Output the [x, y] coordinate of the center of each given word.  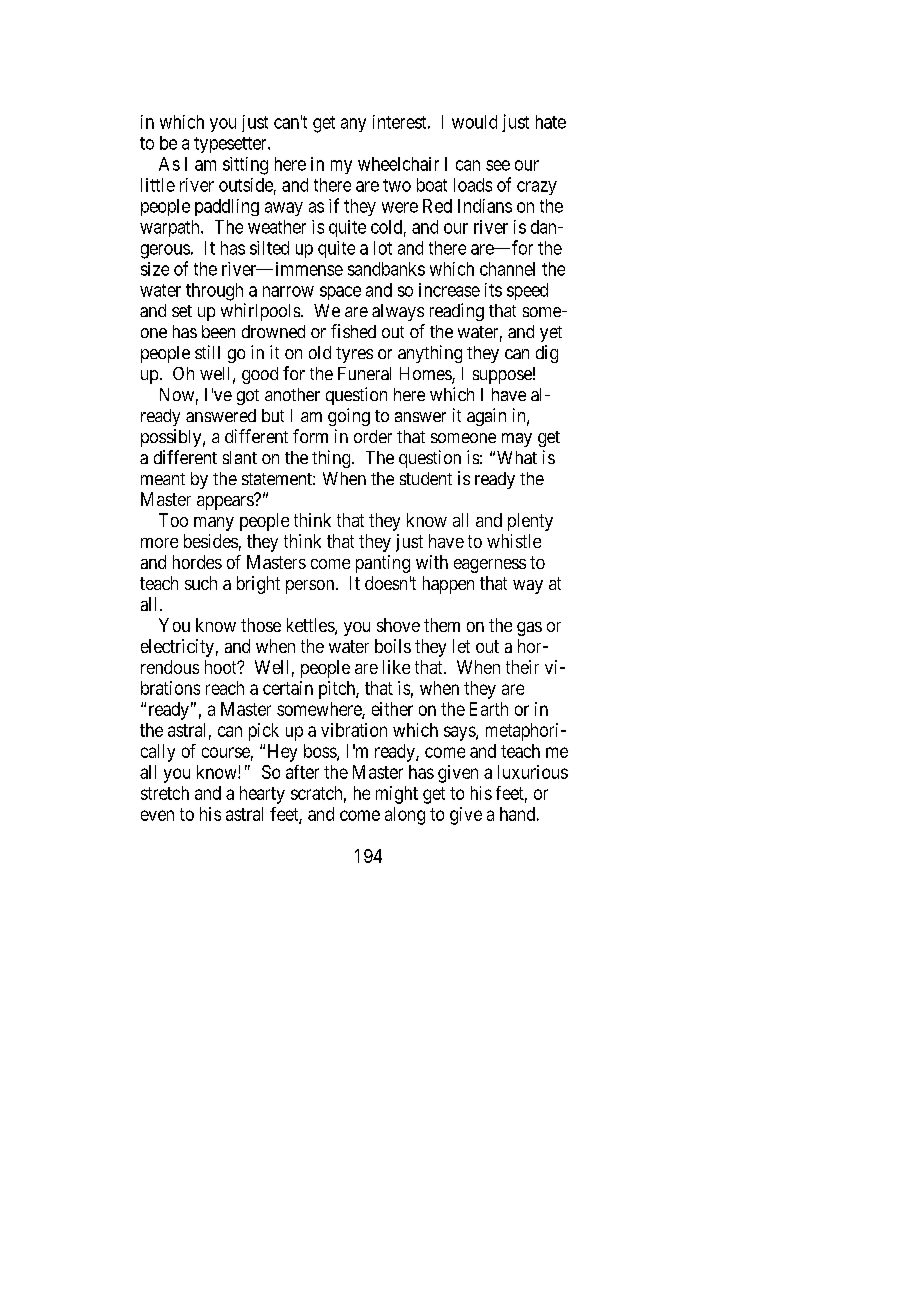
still [207, 352]
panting [383, 564]
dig [547, 354]
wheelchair [398, 164]
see [498, 165]
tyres [354, 355]
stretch [165, 793]
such [201, 583]
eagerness [490, 566]
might [397, 795]
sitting [245, 166]
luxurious [533, 772]
